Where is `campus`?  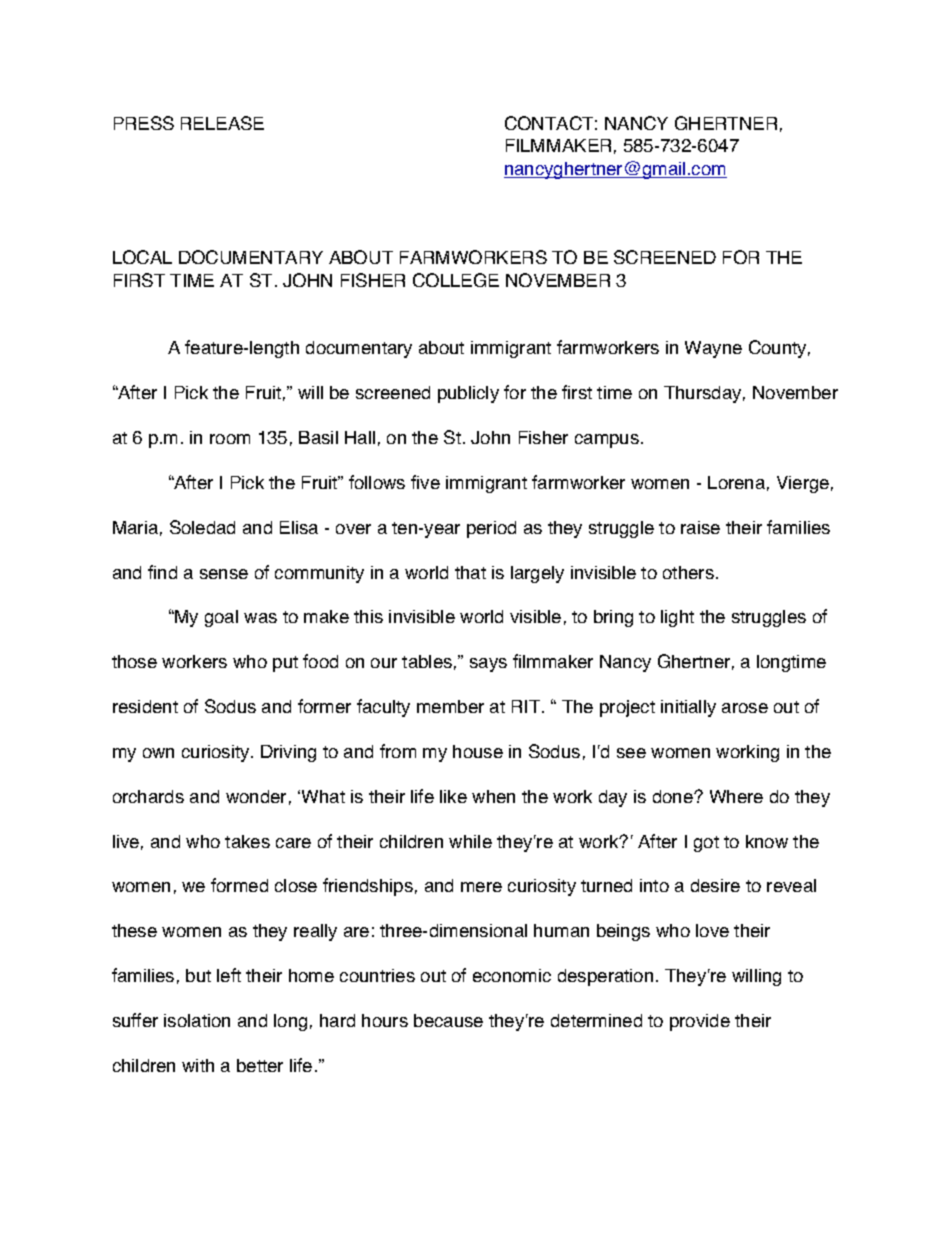 campus is located at coordinates (607, 441).
